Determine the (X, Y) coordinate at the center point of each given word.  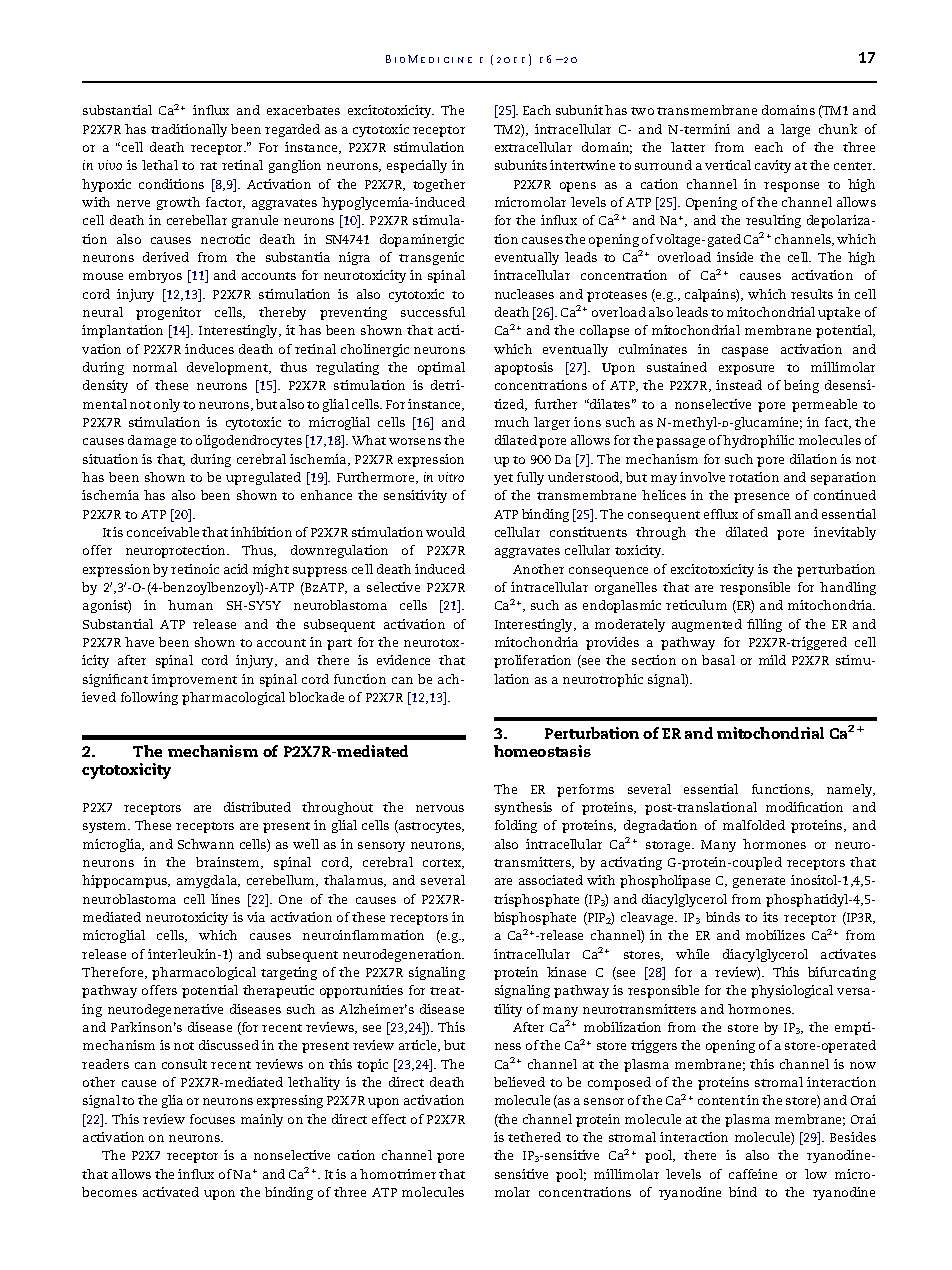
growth (178, 203)
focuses (212, 1119)
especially (417, 166)
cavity (773, 166)
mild (772, 660)
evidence (403, 660)
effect (389, 1119)
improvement (194, 680)
